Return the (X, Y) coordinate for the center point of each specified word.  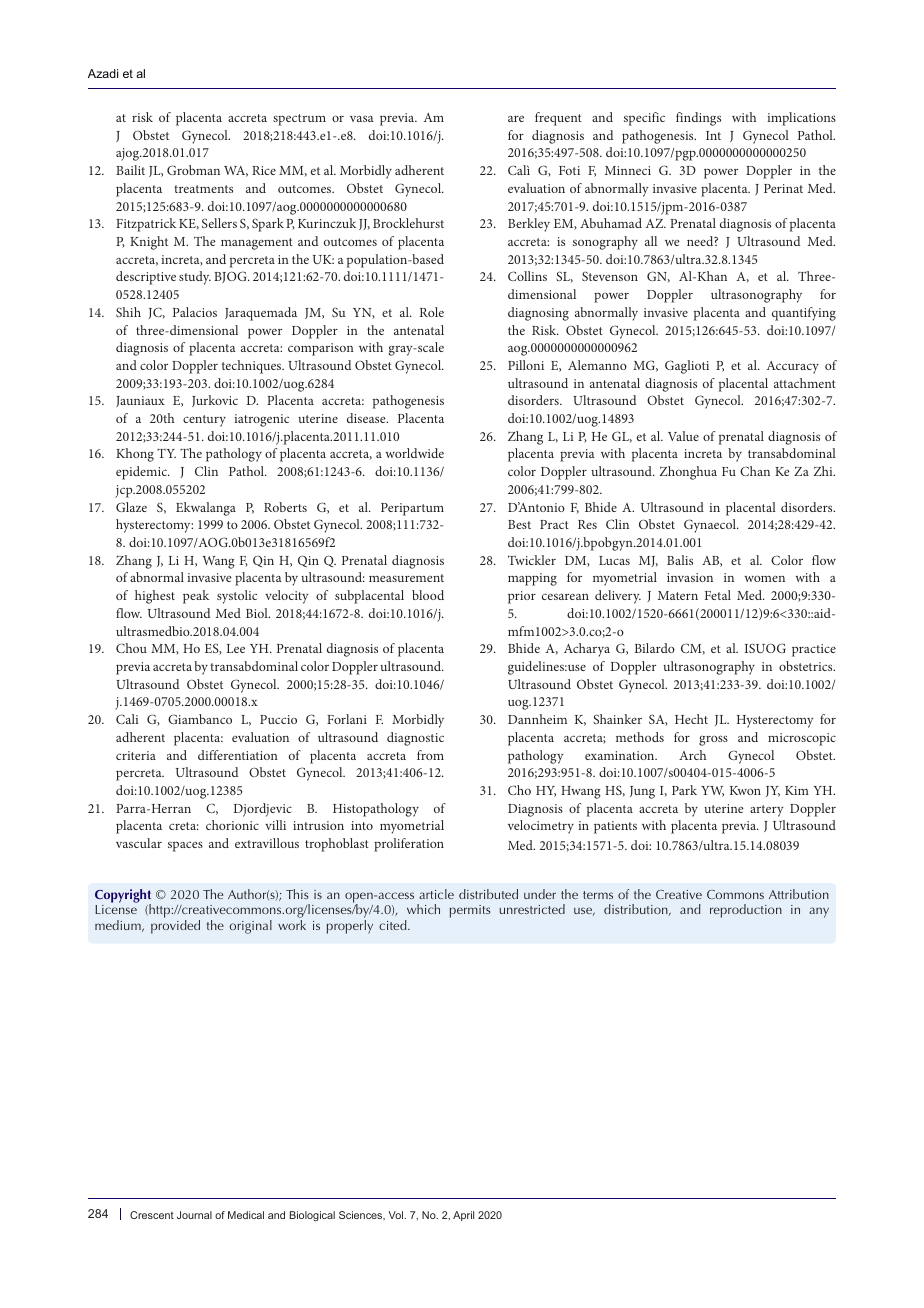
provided (175, 927)
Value (683, 436)
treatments (203, 189)
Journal (194, 1215)
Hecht (691, 719)
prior (522, 597)
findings (698, 119)
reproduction (746, 911)
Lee (236, 648)
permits (470, 911)
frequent (558, 119)
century (204, 421)
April (463, 1216)
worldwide (415, 453)
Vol (397, 1215)
